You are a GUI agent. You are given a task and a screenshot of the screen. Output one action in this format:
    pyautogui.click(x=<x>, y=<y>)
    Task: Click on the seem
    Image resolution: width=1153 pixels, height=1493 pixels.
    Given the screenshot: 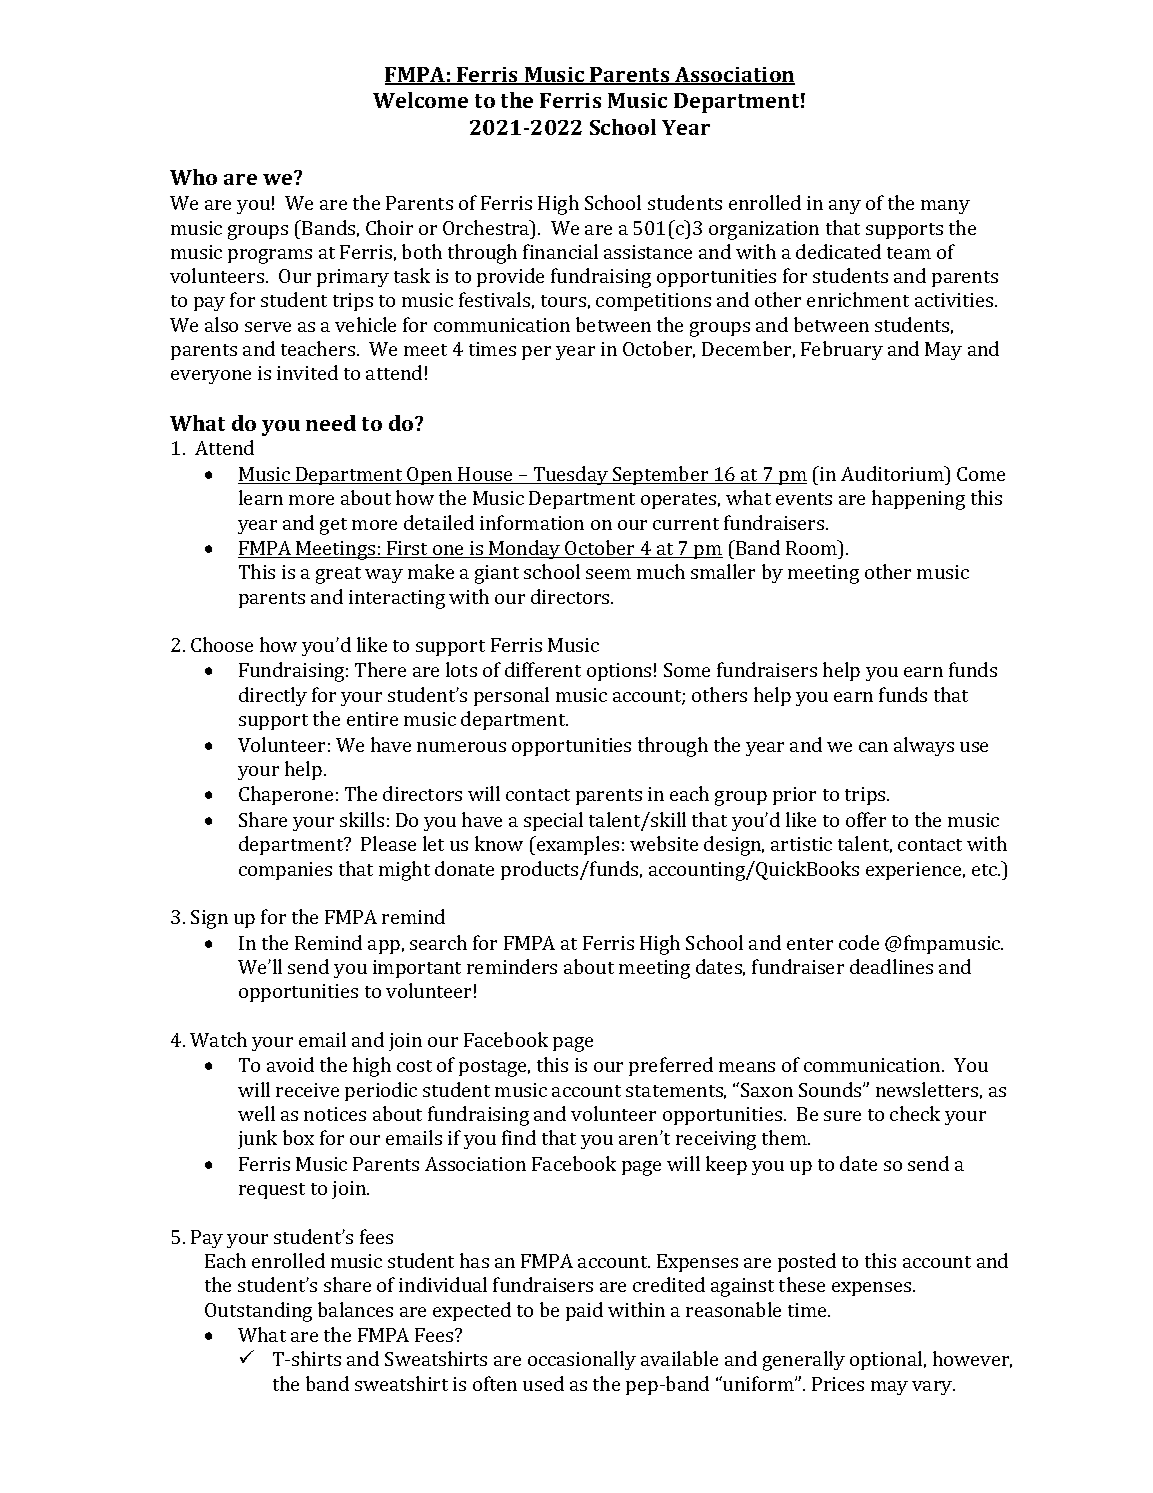 What is the action you would take?
    pyautogui.click(x=608, y=574)
